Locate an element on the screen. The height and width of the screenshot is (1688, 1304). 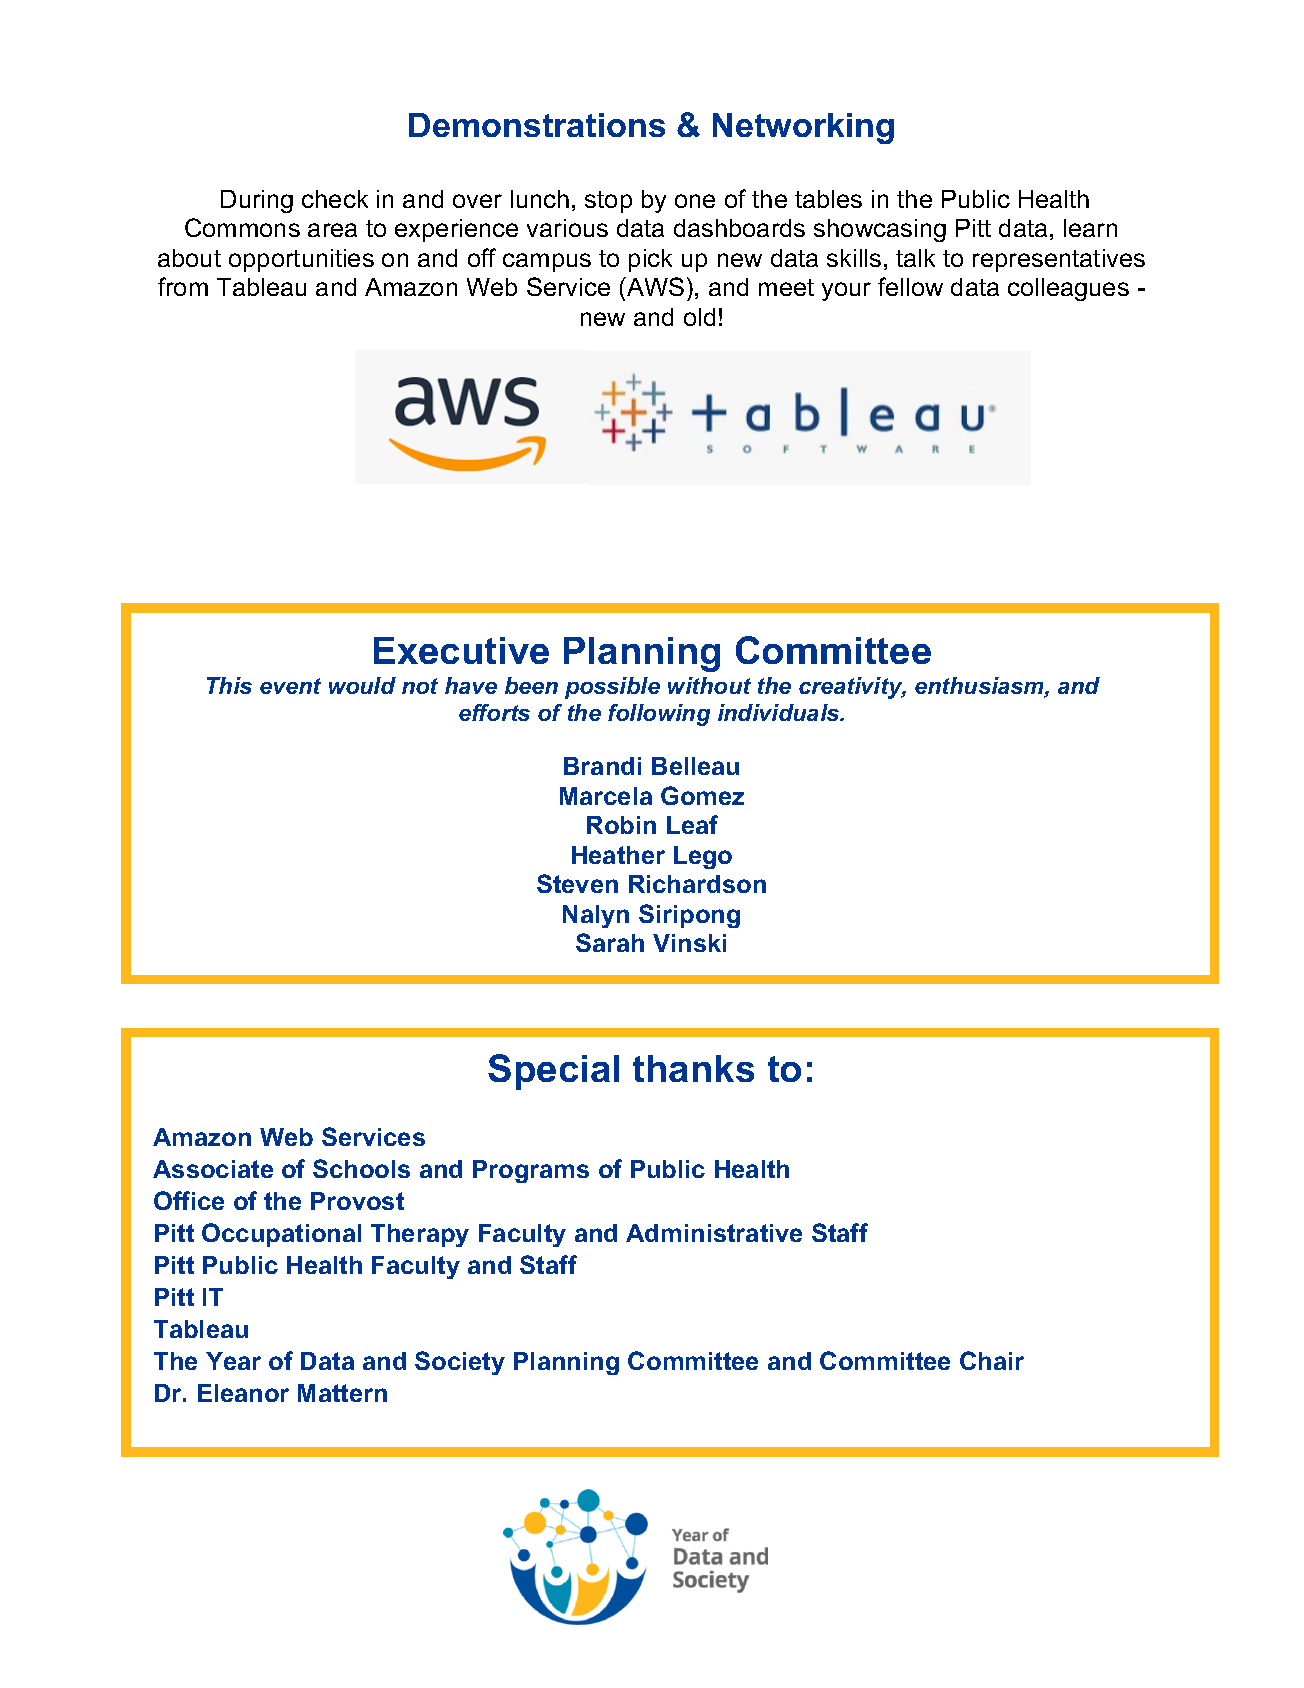
event is located at coordinates (290, 686).
